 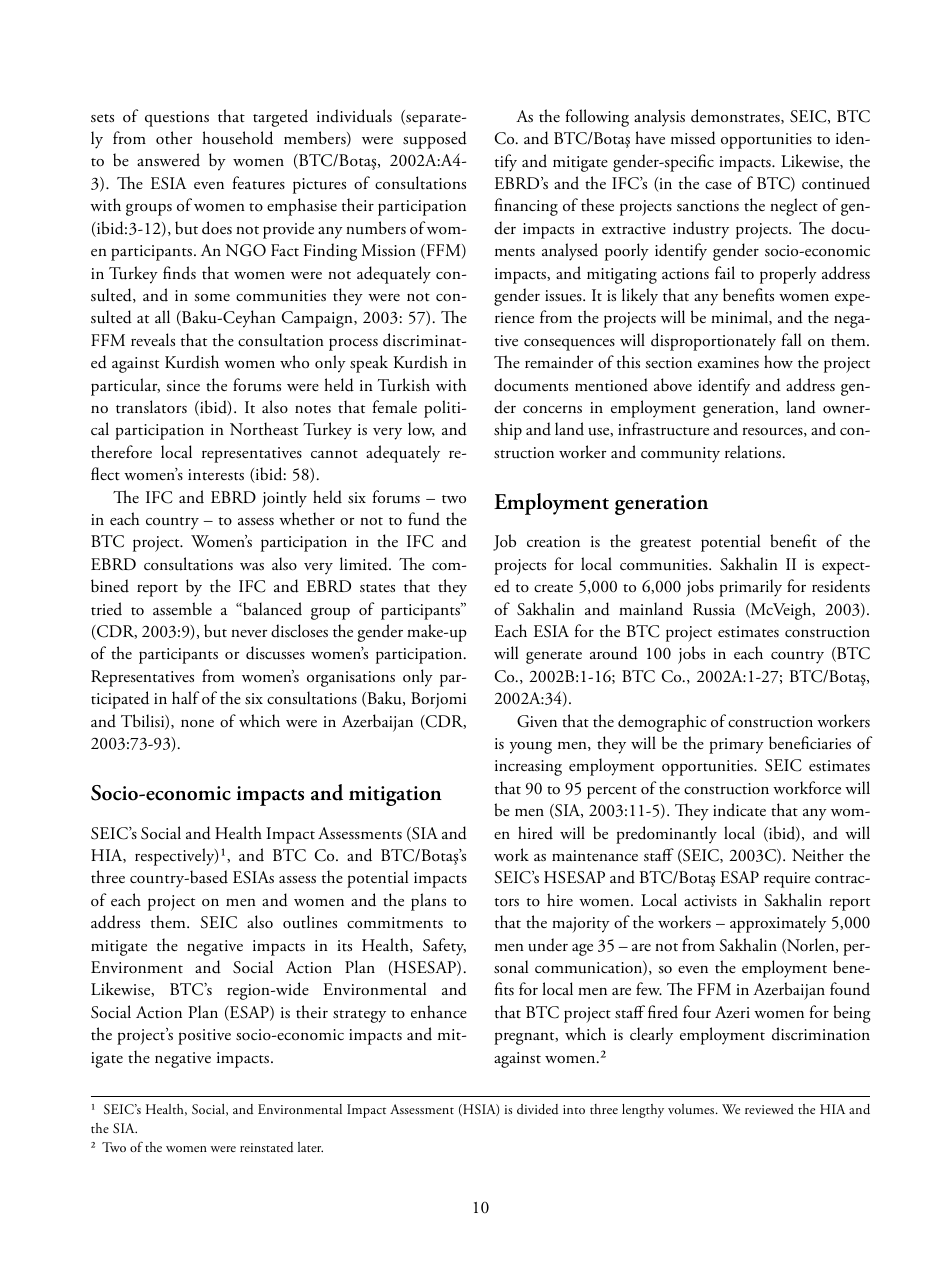 I want to click on divided, so click(x=537, y=1109).
